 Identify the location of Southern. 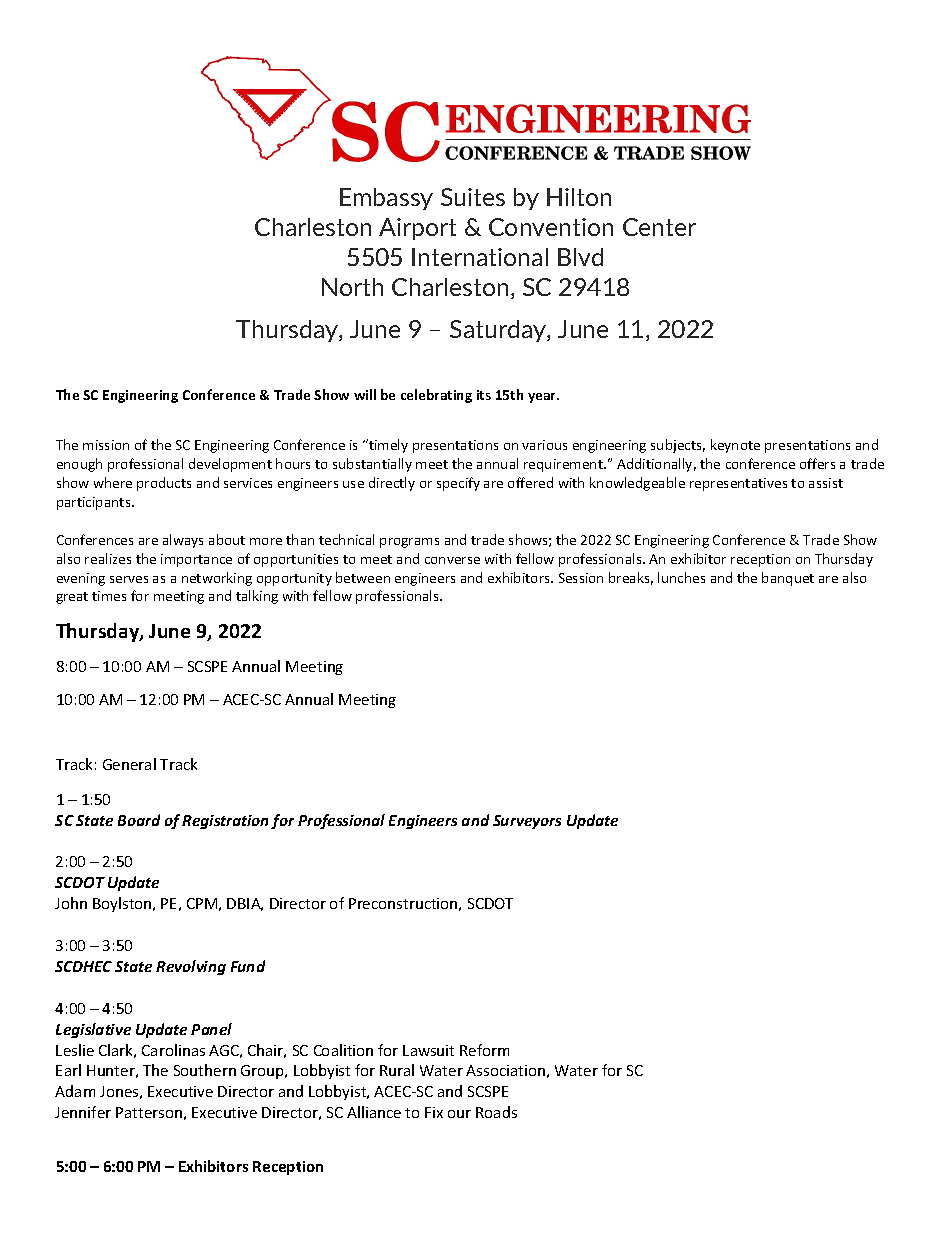
(205, 1070).
